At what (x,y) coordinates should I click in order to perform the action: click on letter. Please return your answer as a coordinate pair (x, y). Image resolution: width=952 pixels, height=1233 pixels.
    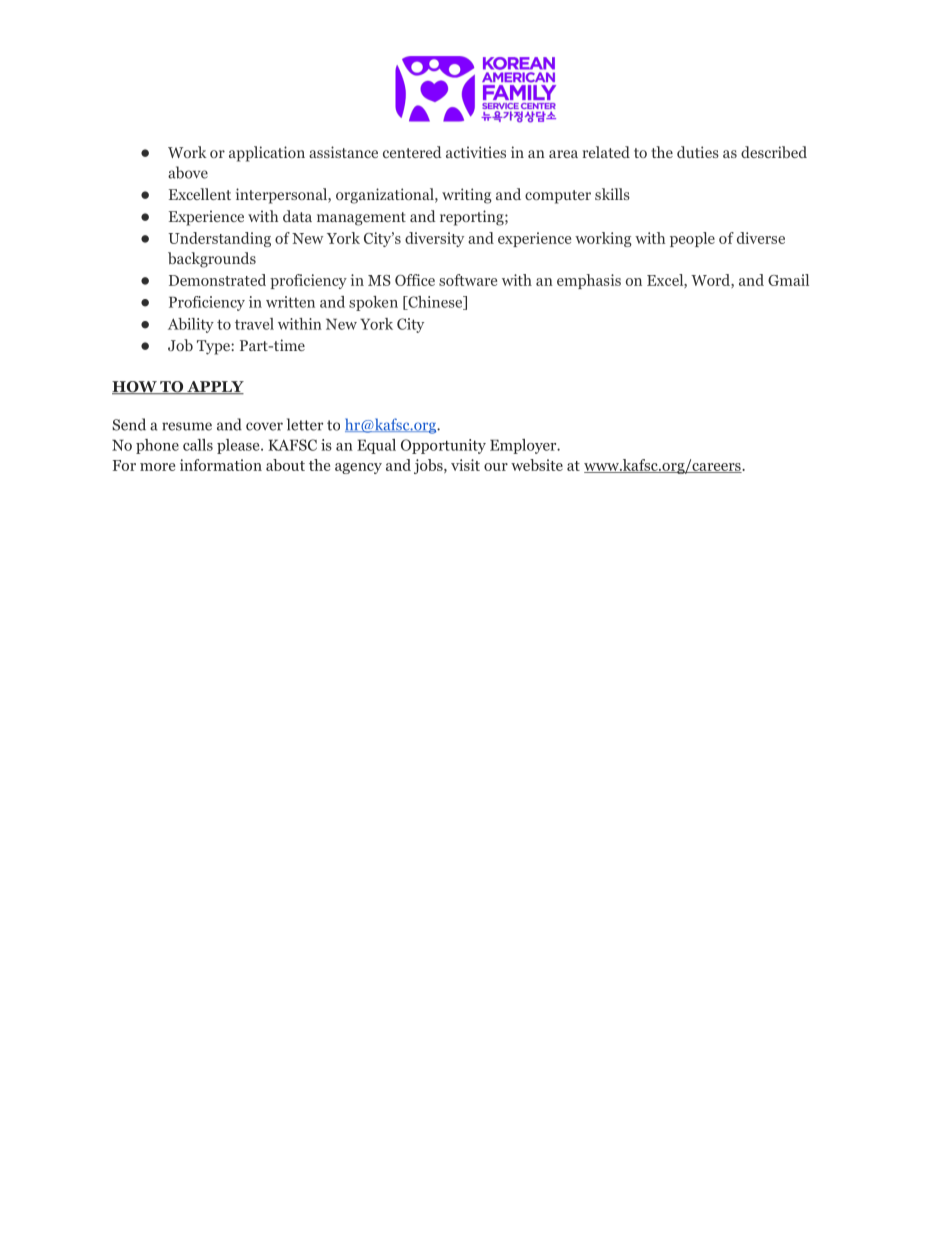
    Looking at the image, I should click on (305, 424).
